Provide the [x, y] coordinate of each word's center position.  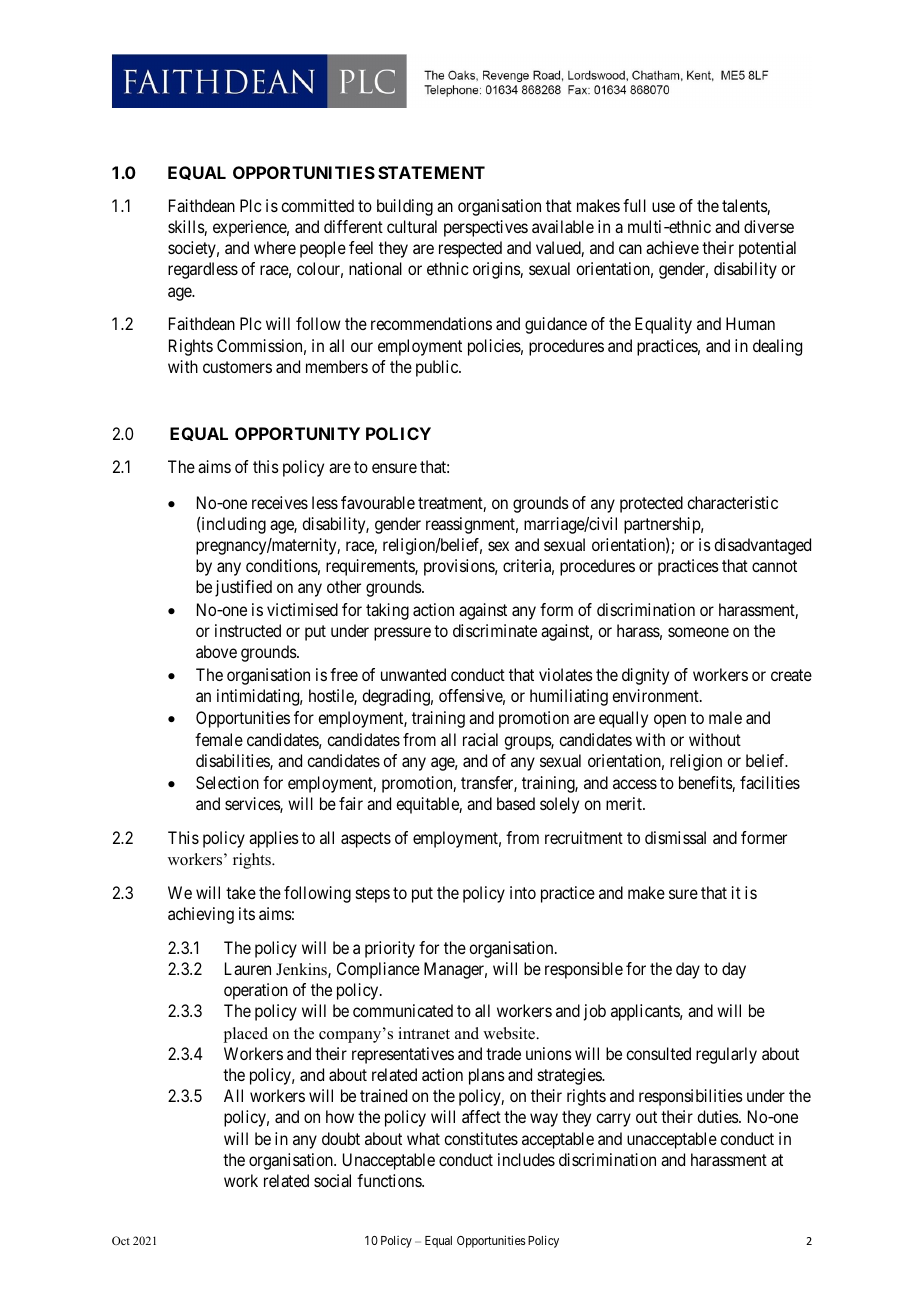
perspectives [486, 228]
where [275, 247]
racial [480, 739]
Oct [121, 1240]
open [670, 721]
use [663, 207]
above [216, 651]
